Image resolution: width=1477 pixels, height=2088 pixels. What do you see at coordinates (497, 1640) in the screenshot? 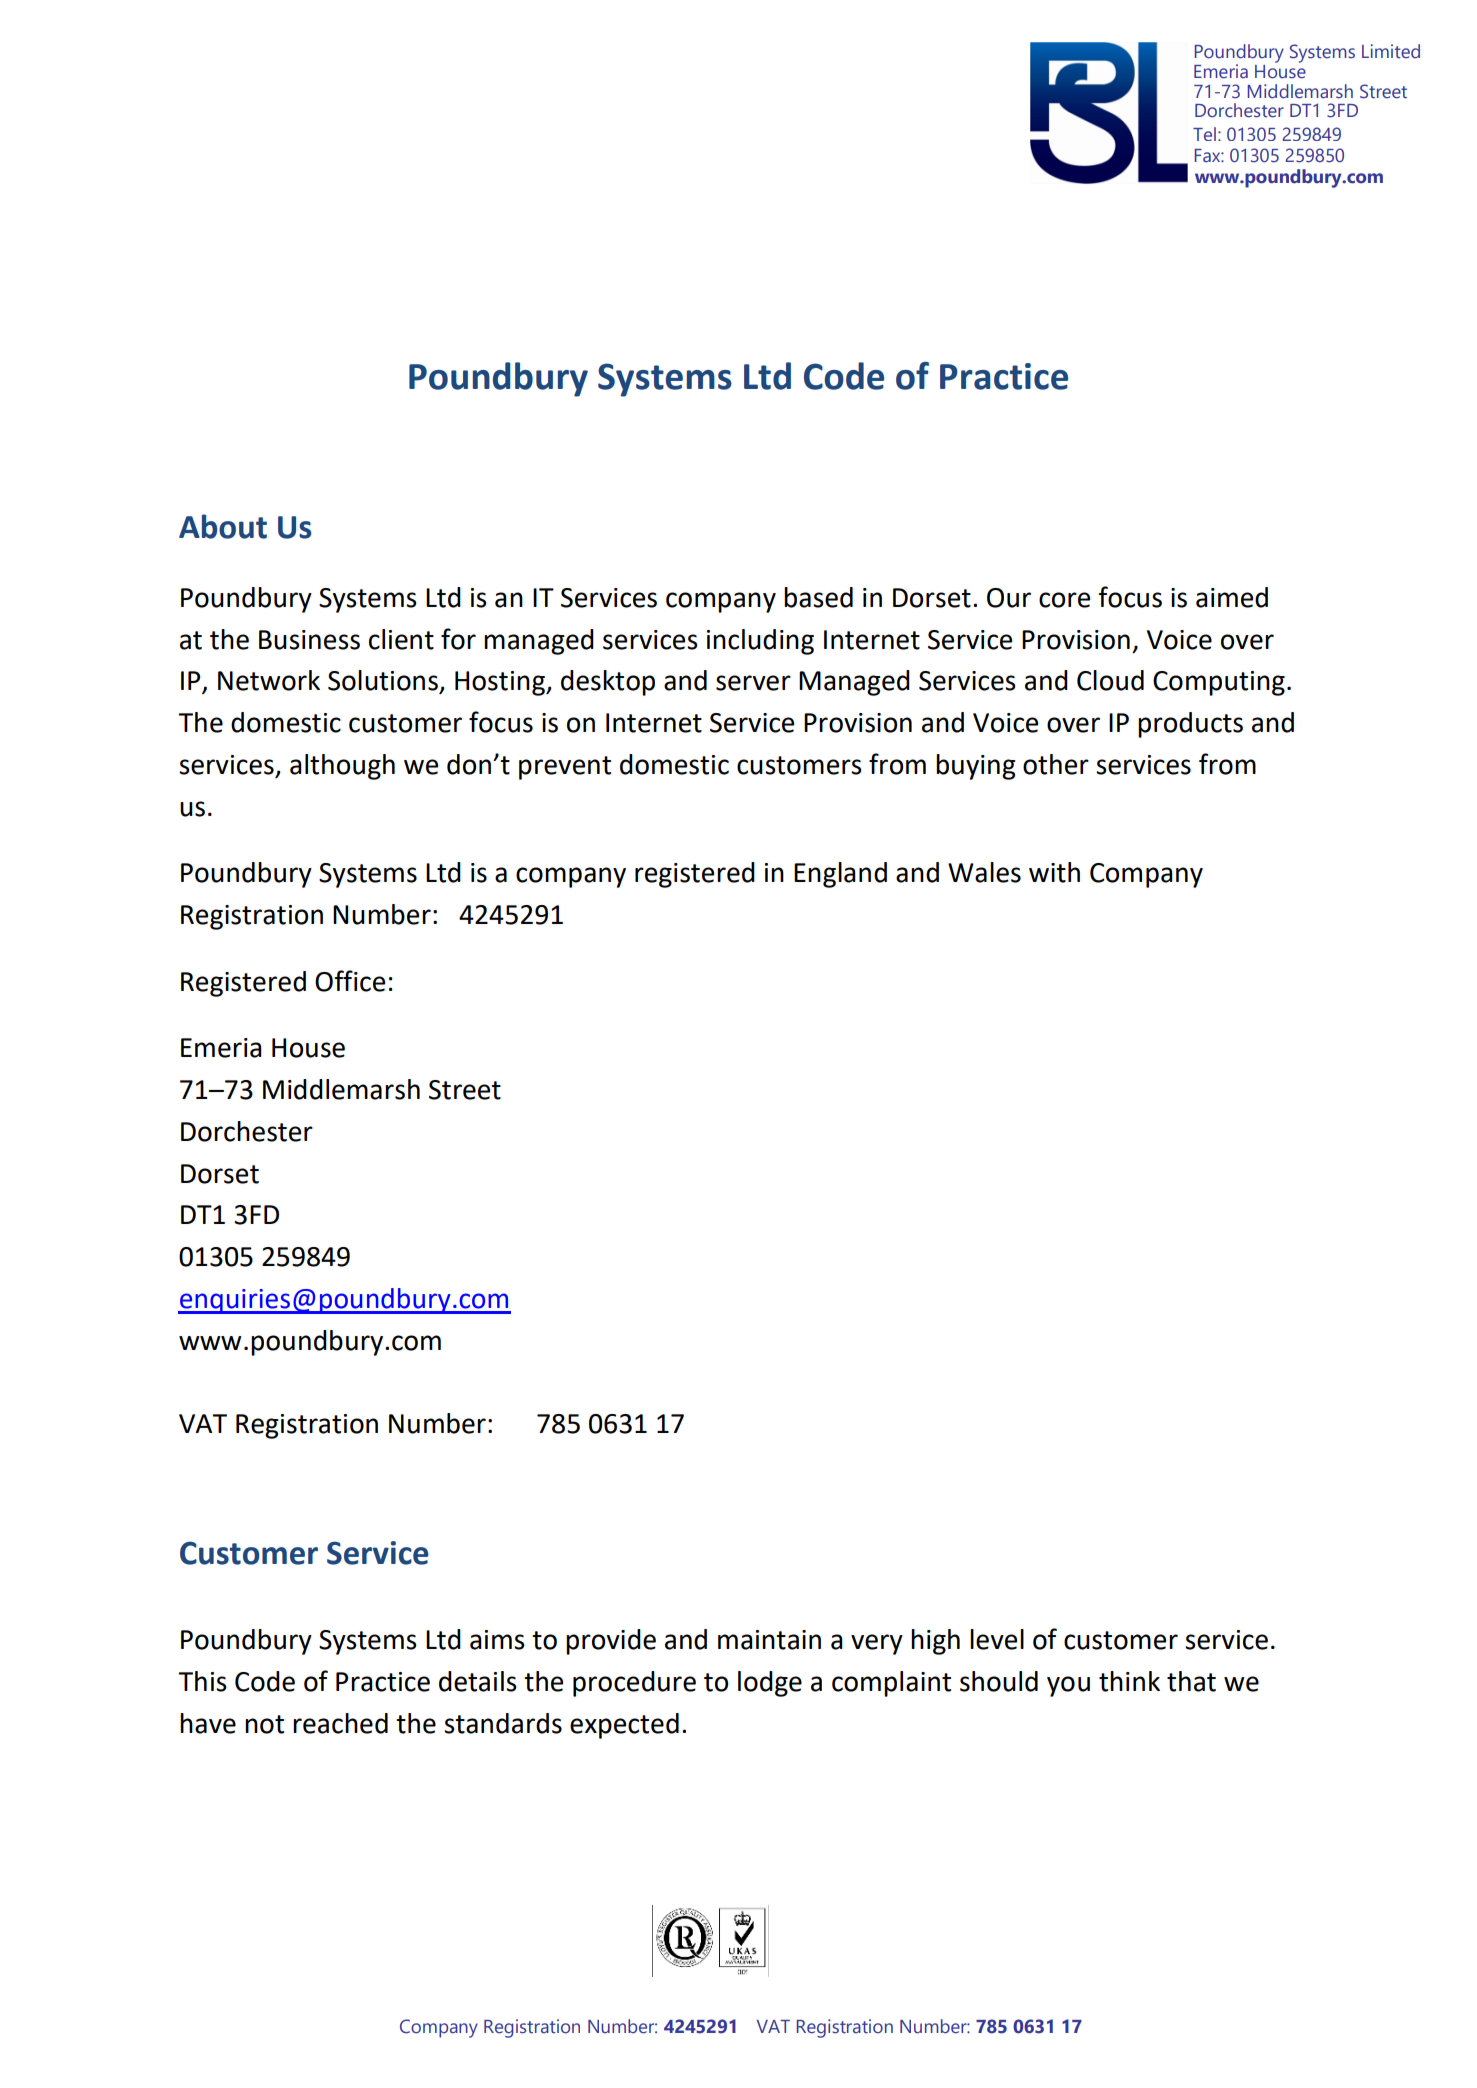
I see `aims` at bounding box center [497, 1640].
